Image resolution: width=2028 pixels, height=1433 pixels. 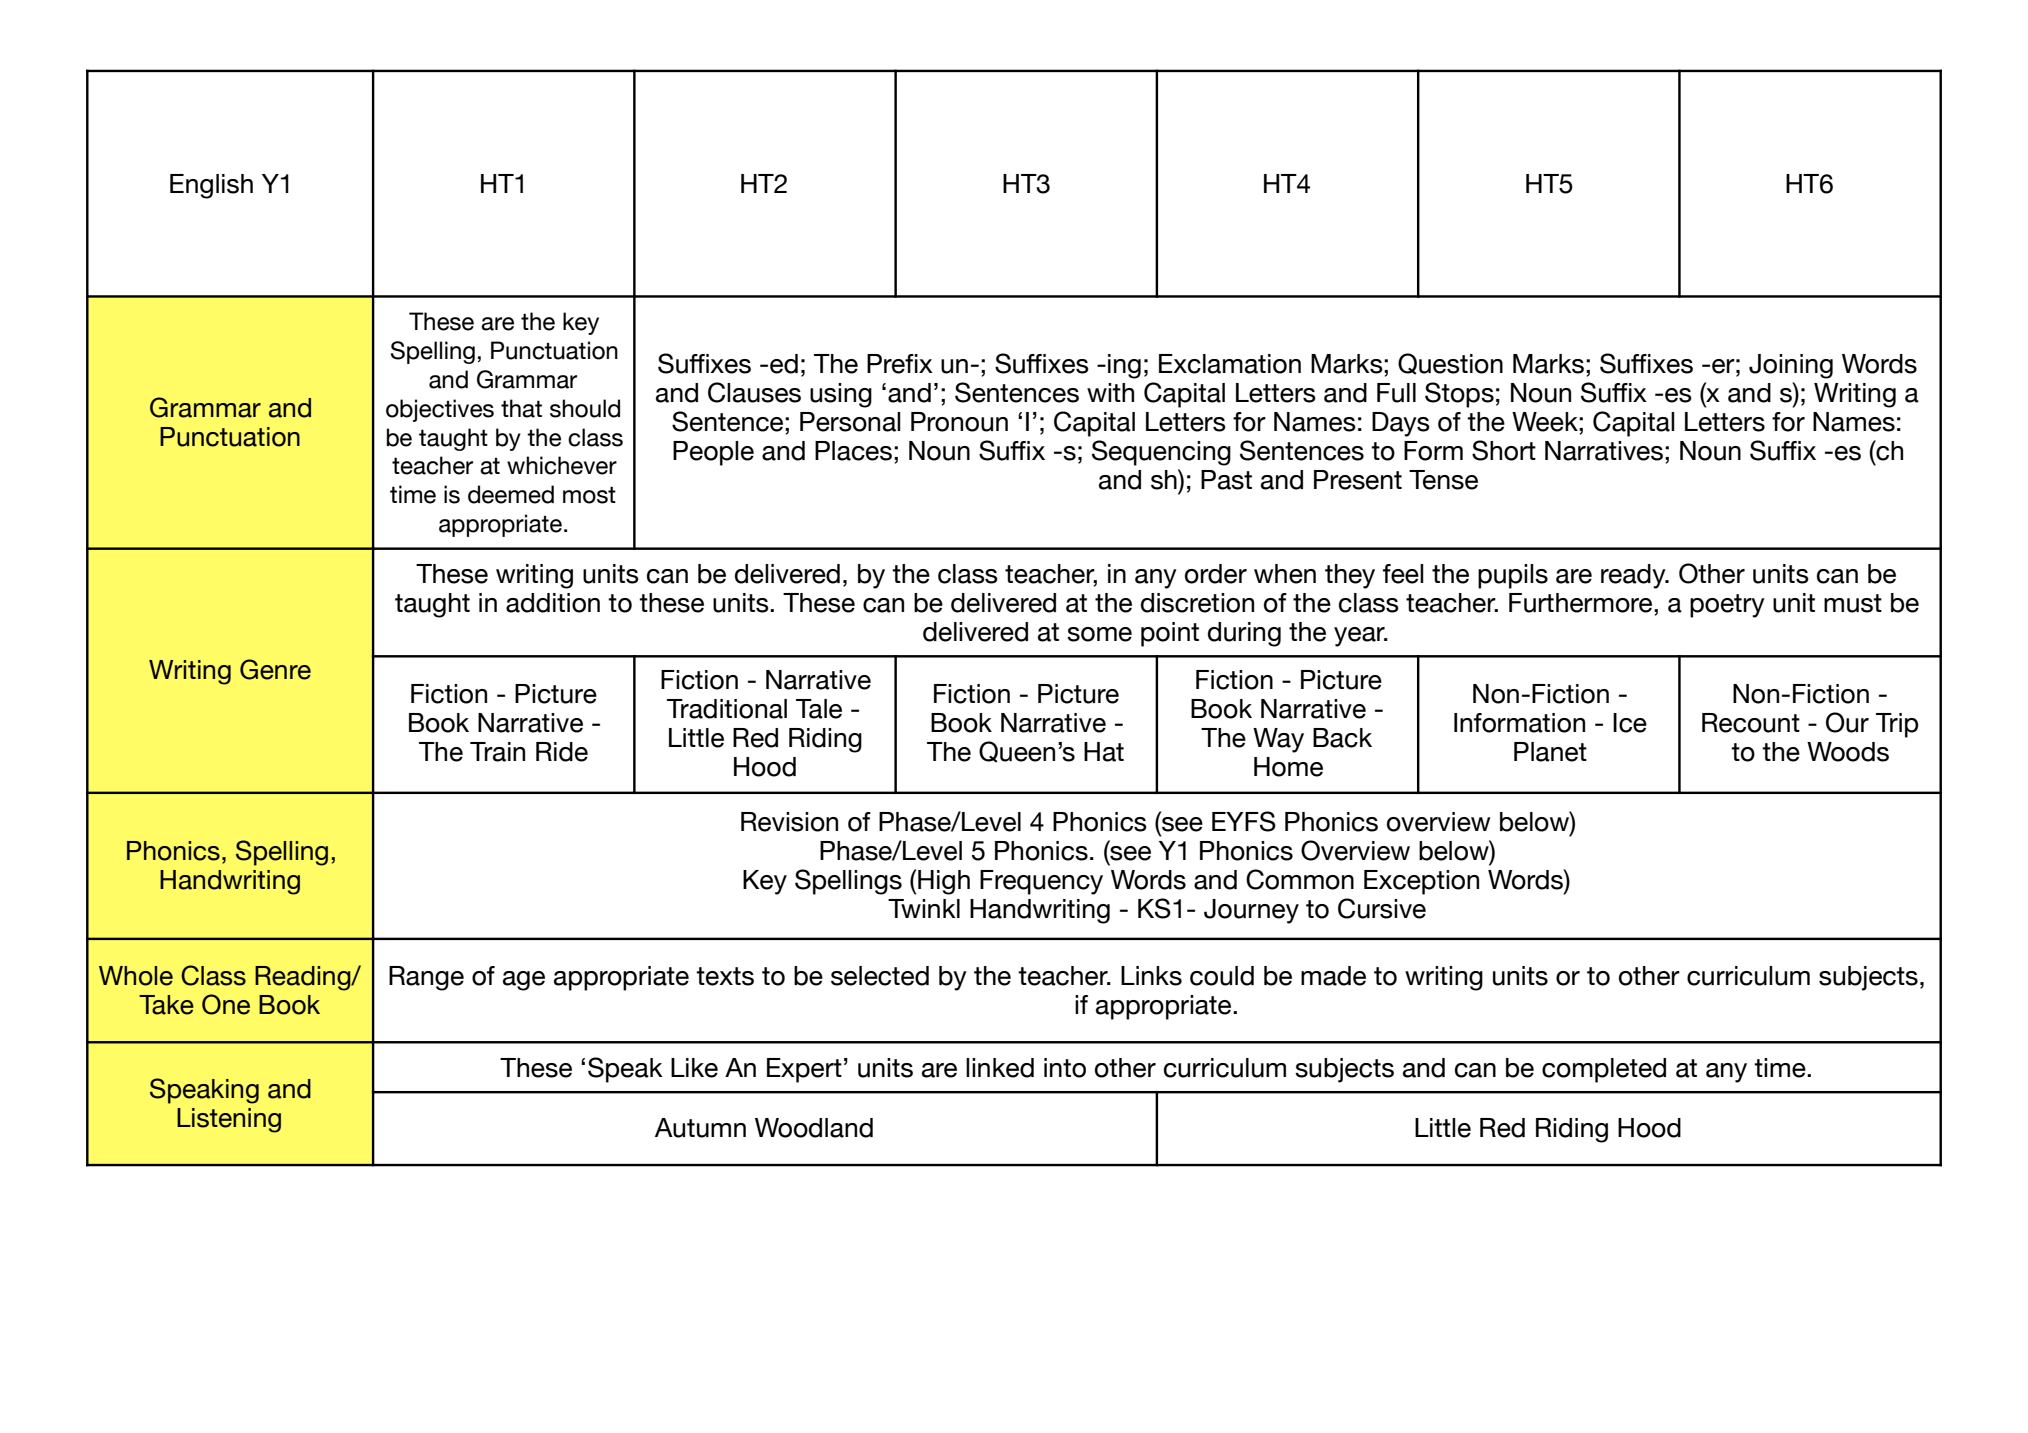 What do you see at coordinates (229, 1120) in the page?
I see `Listening` at bounding box center [229, 1120].
